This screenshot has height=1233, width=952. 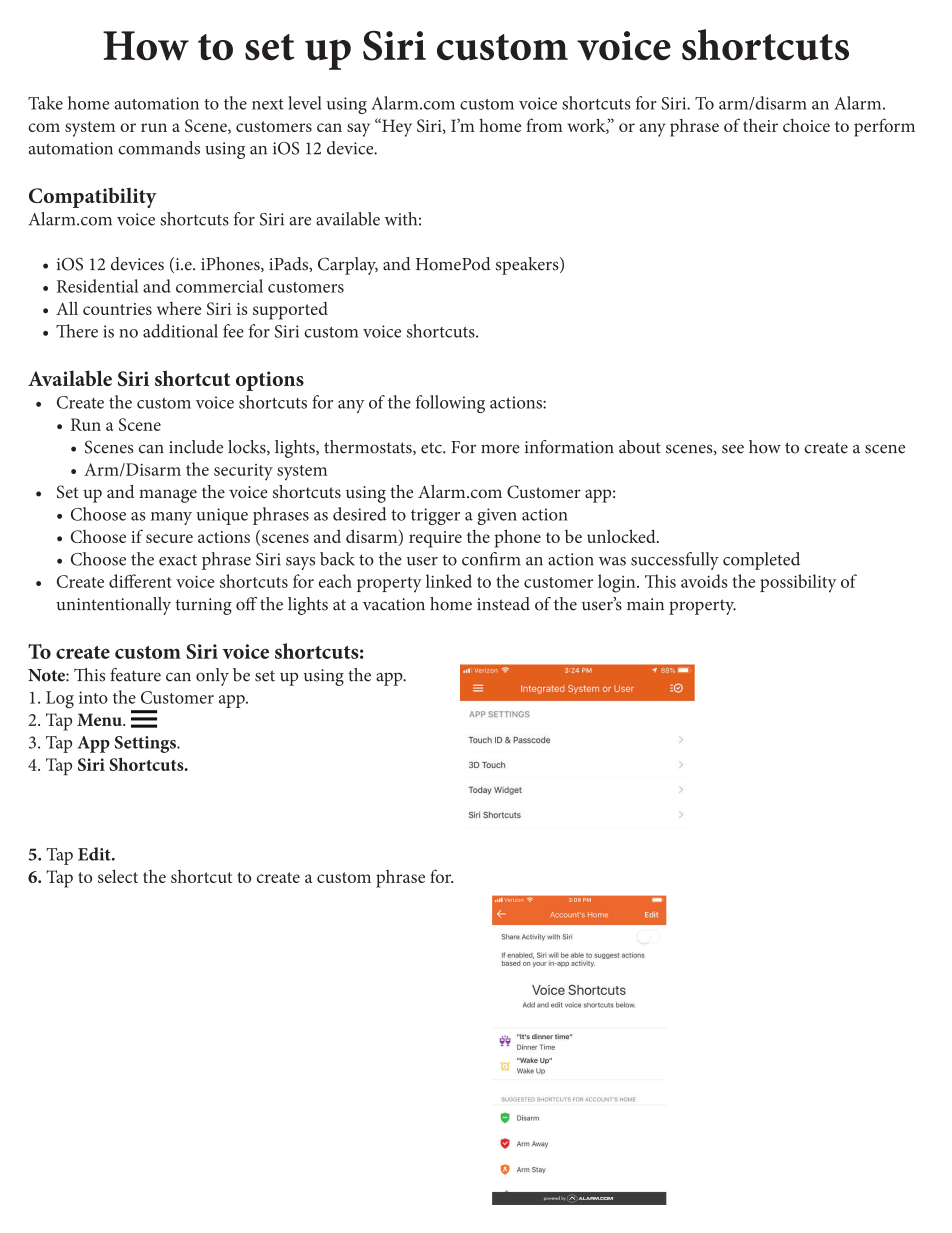 I want to click on from, so click(x=544, y=125).
